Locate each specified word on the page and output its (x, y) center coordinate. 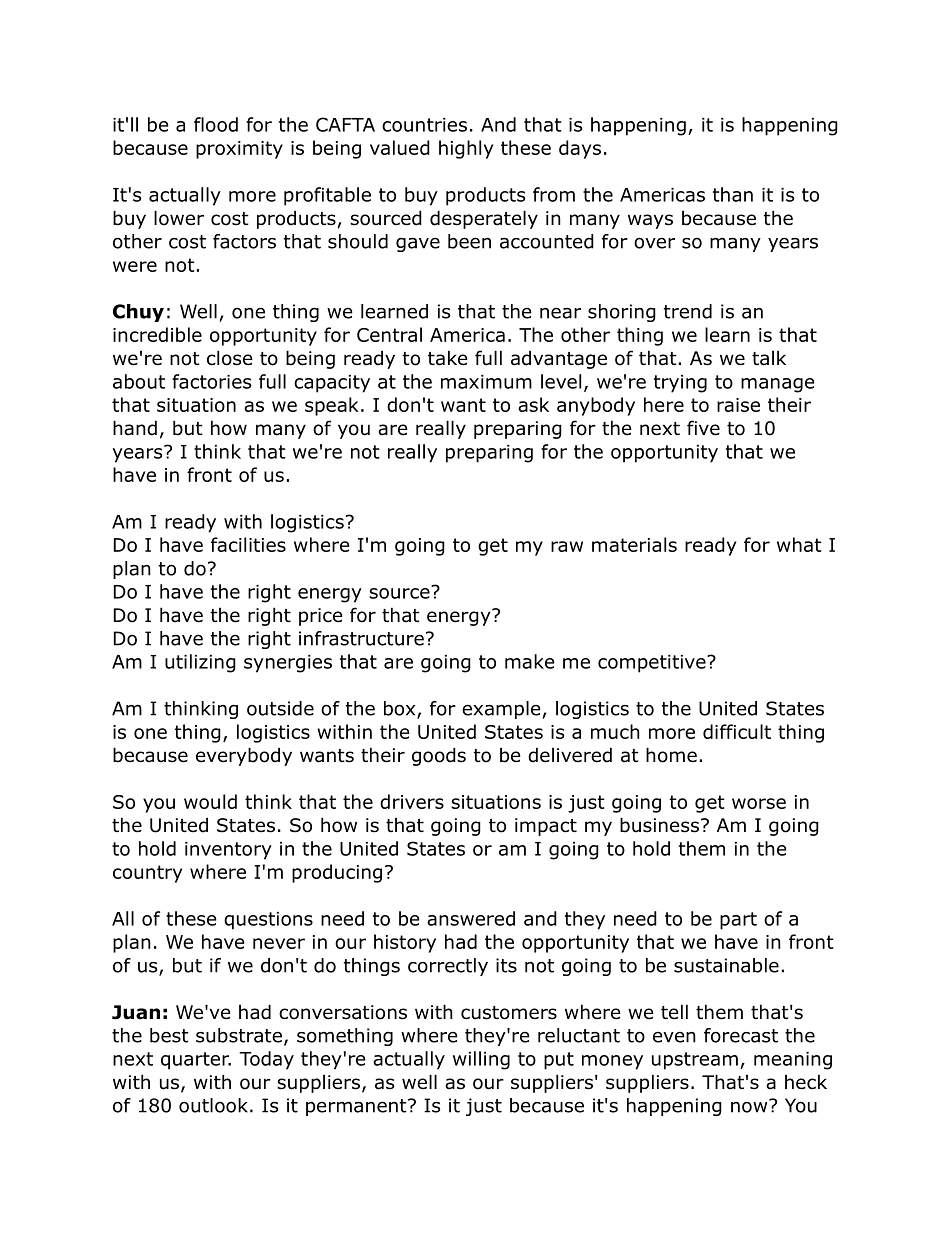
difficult (737, 731)
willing (481, 1060)
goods (439, 756)
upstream (695, 1061)
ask (533, 404)
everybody (244, 756)
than (733, 194)
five (703, 428)
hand (135, 428)
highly (466, 149)
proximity (239, 150)
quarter (196, 1061)
